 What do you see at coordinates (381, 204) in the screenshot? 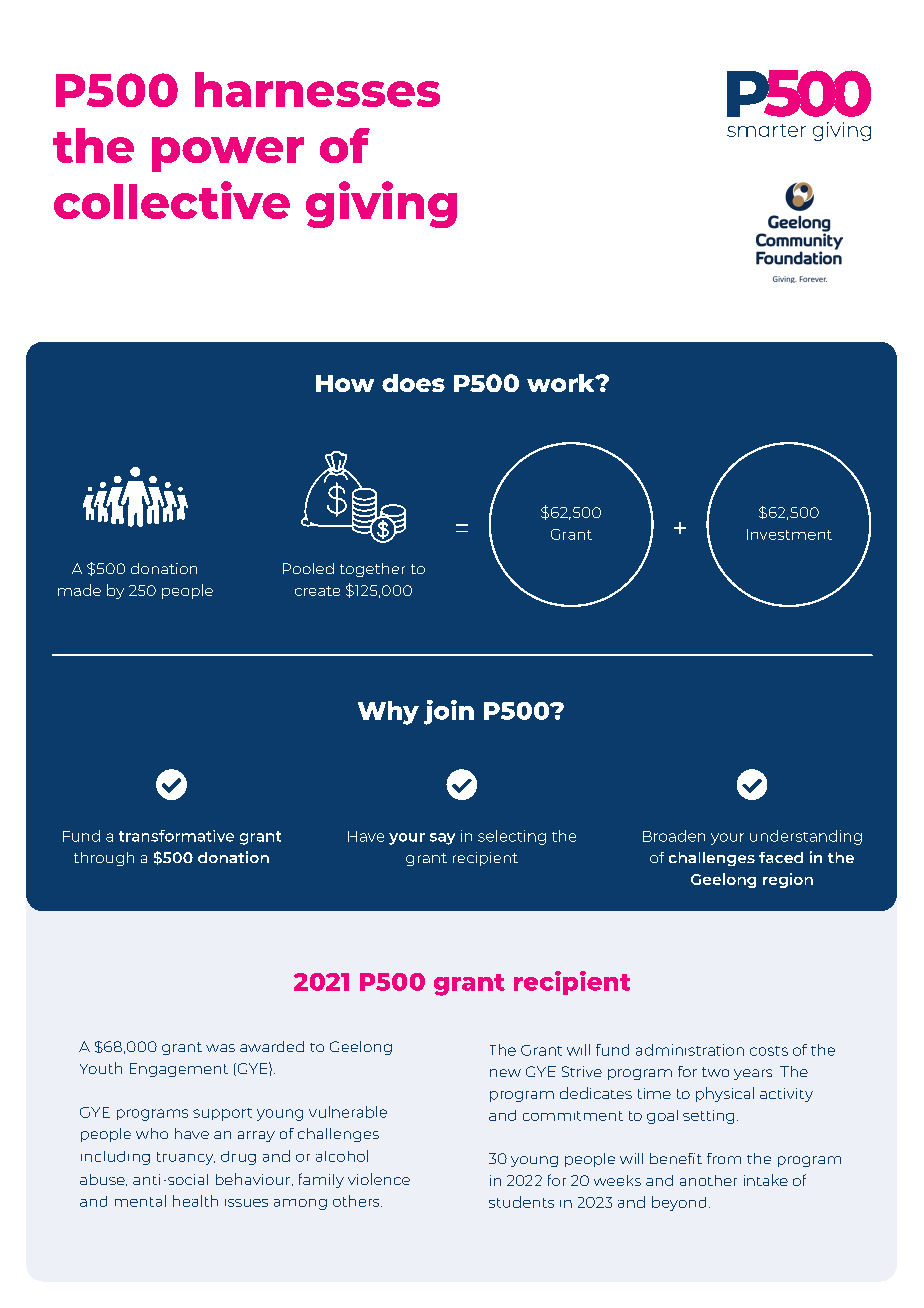
I see `giving` at bounding box center [381, 204].
